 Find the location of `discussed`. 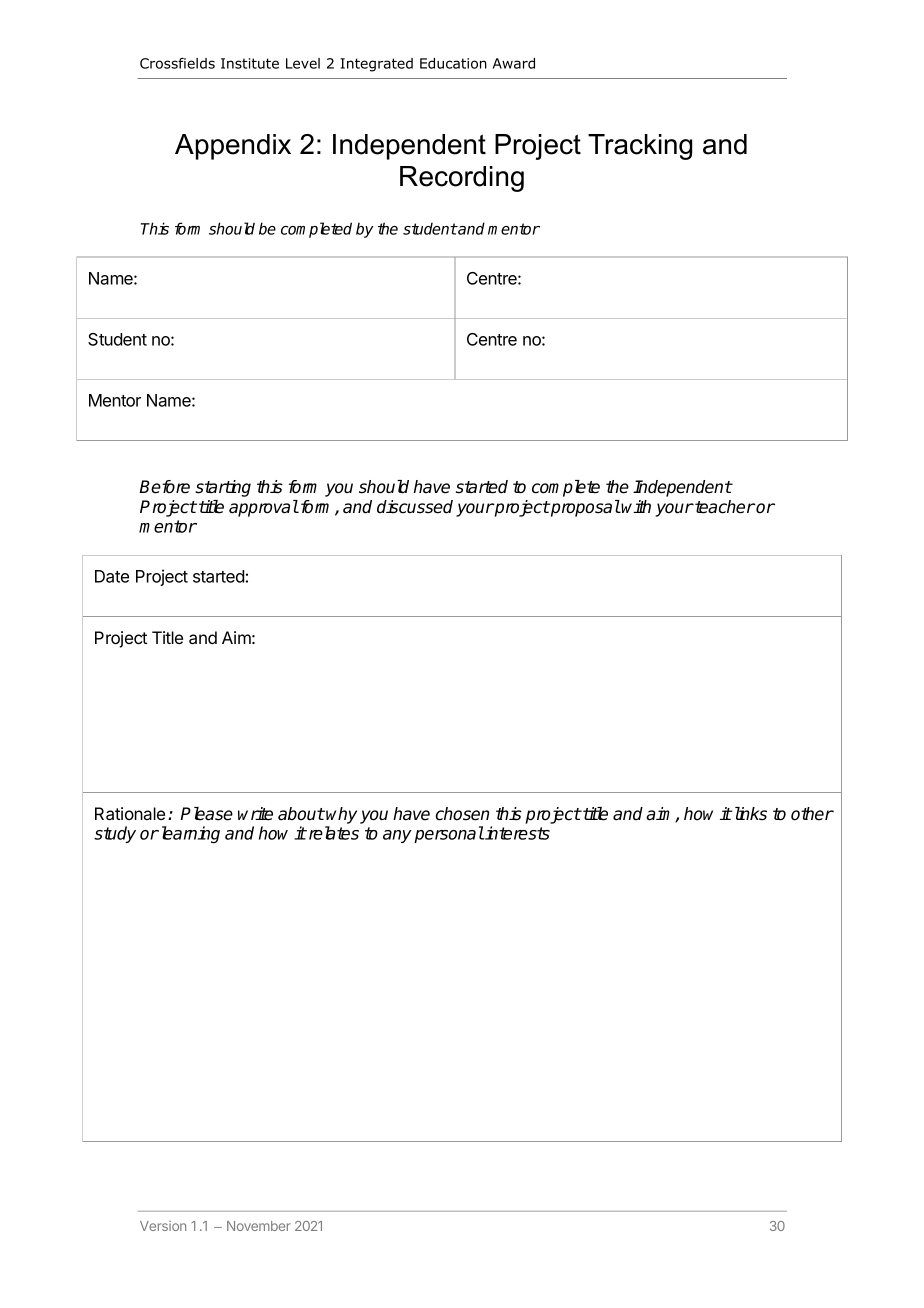

discussed is located at coordinates (415, 507).
